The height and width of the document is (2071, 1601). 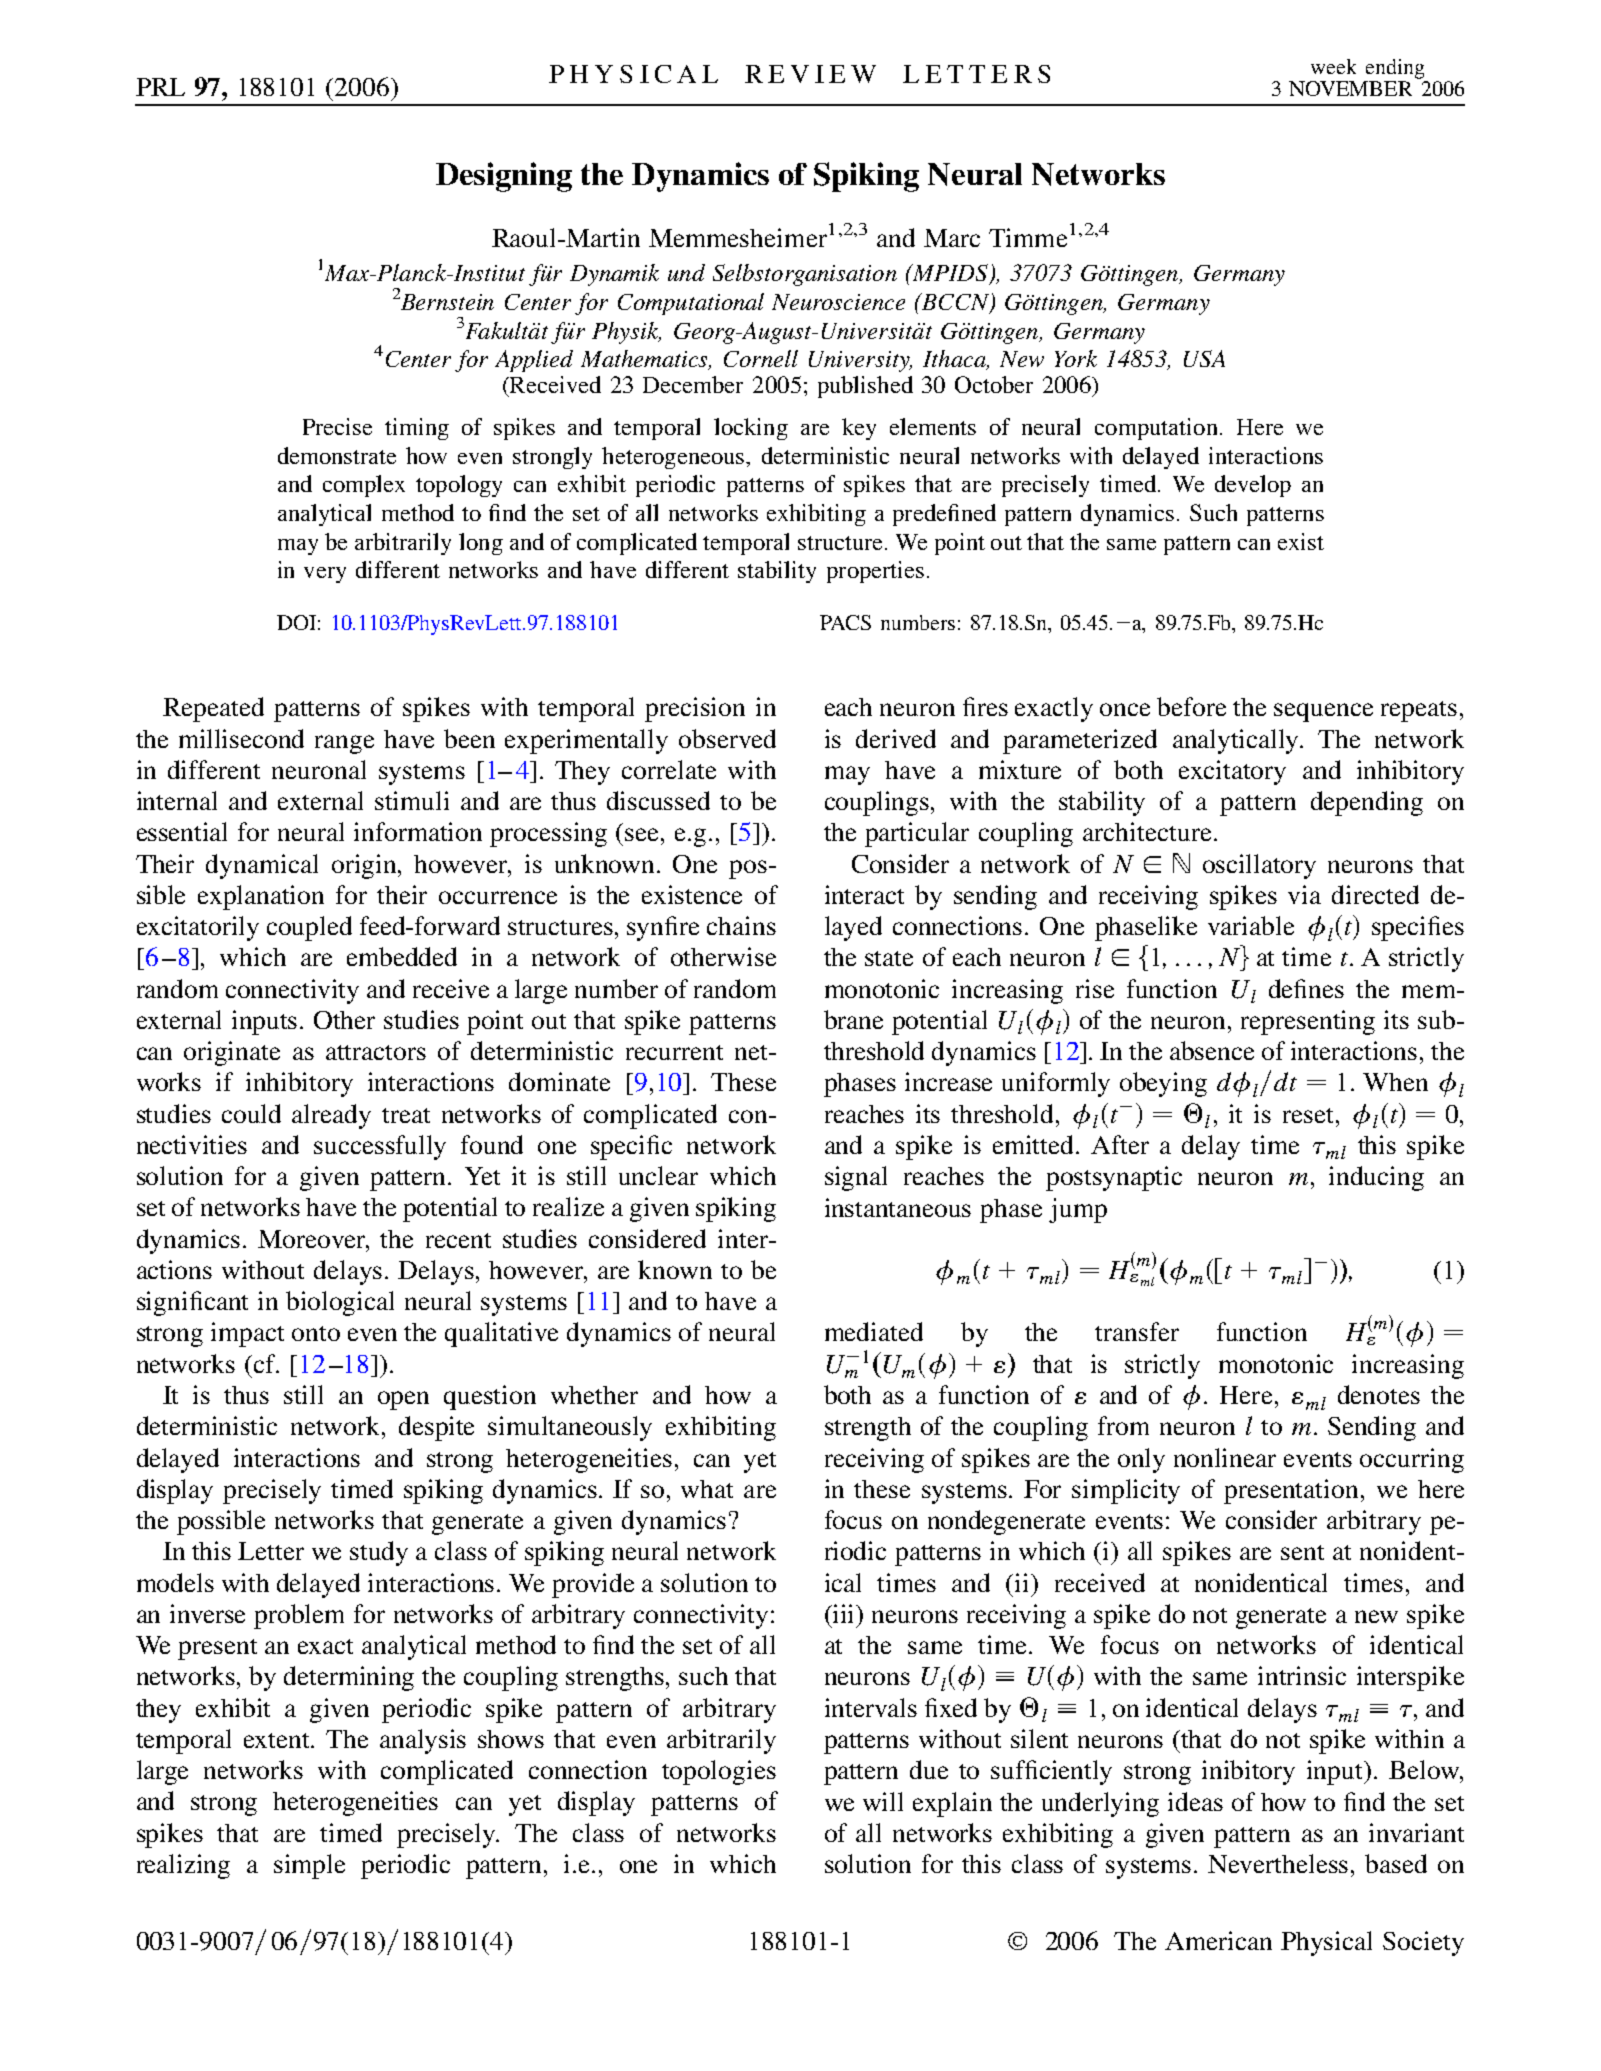 I want to click on Nevertheless, so click(x=1278, y=1863).
